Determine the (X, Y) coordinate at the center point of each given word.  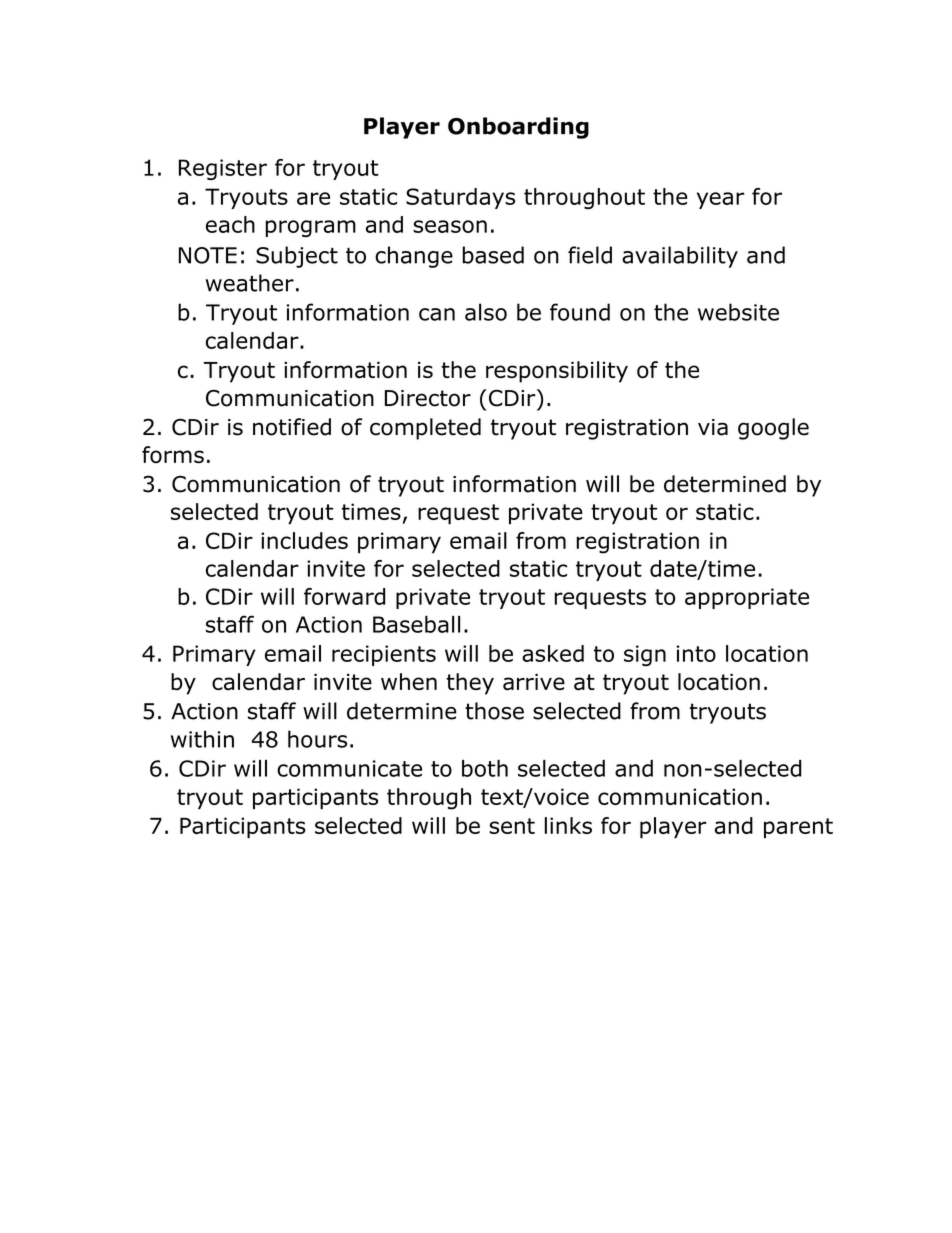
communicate (349, 768)
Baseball (416, 624)
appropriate (747, 598)
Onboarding (518, 128)
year (721, 200)
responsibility (557, 372)
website (738, 312)
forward (344, 596)
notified (292, 427)
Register (223, 169)
